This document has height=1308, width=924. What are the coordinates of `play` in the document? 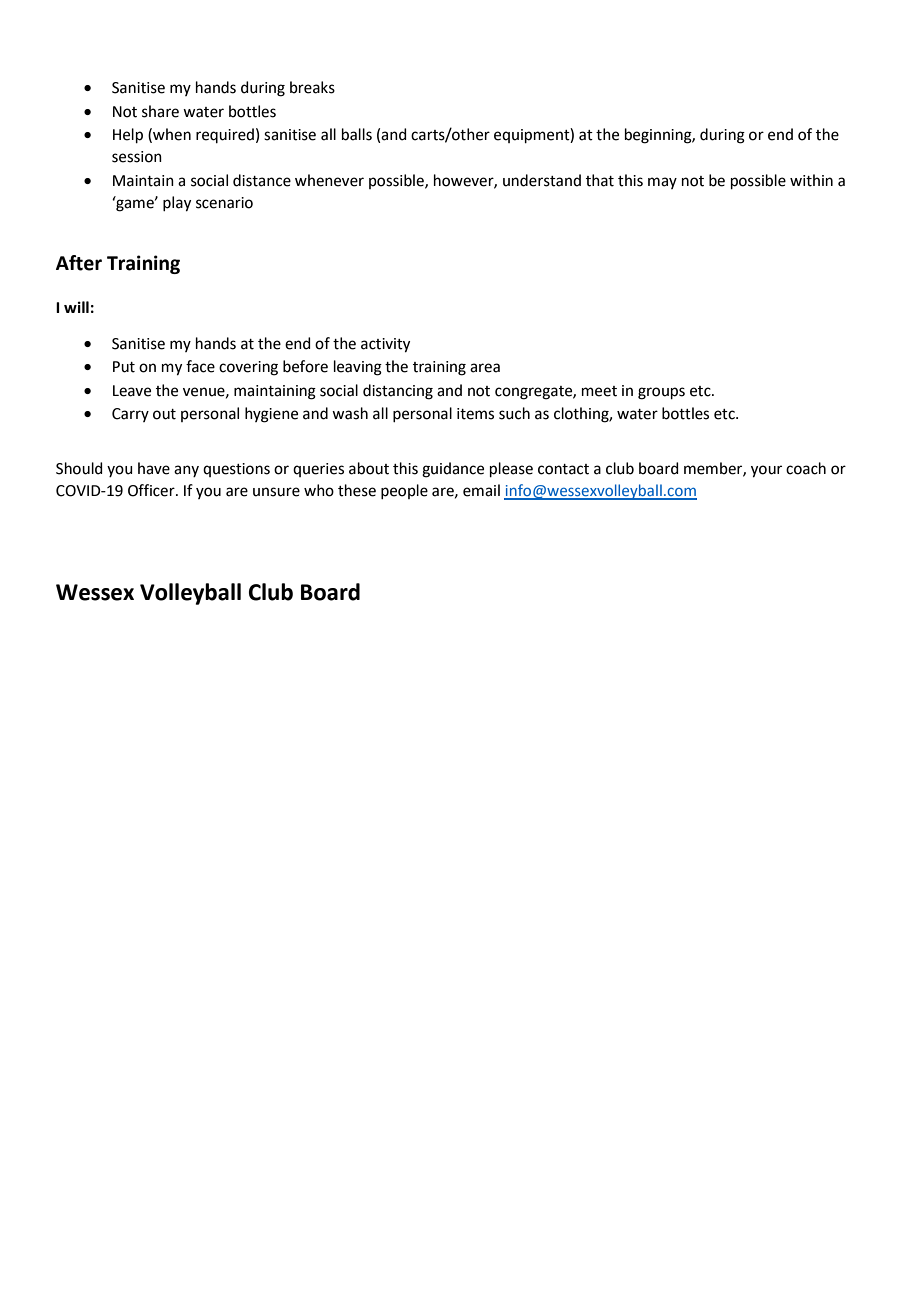 It's located at (177, 204).
